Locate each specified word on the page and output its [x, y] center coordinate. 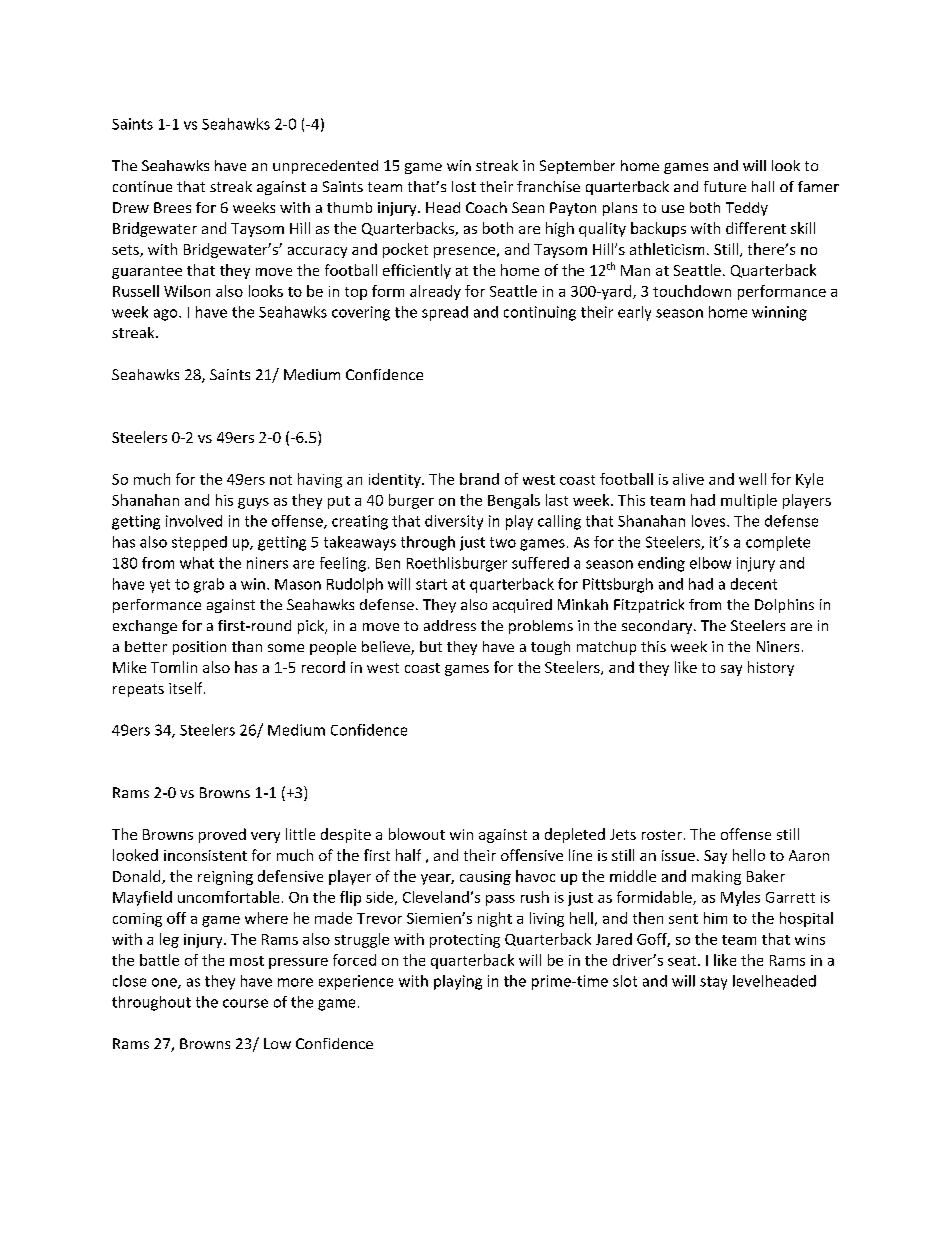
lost [464, 186]
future [725, 186]
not [281, 480]
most [247, 961]
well [752, 479]
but [431, 646]
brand [479, 479]
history [771, 668]
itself [187, 688]
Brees [172, 207]
